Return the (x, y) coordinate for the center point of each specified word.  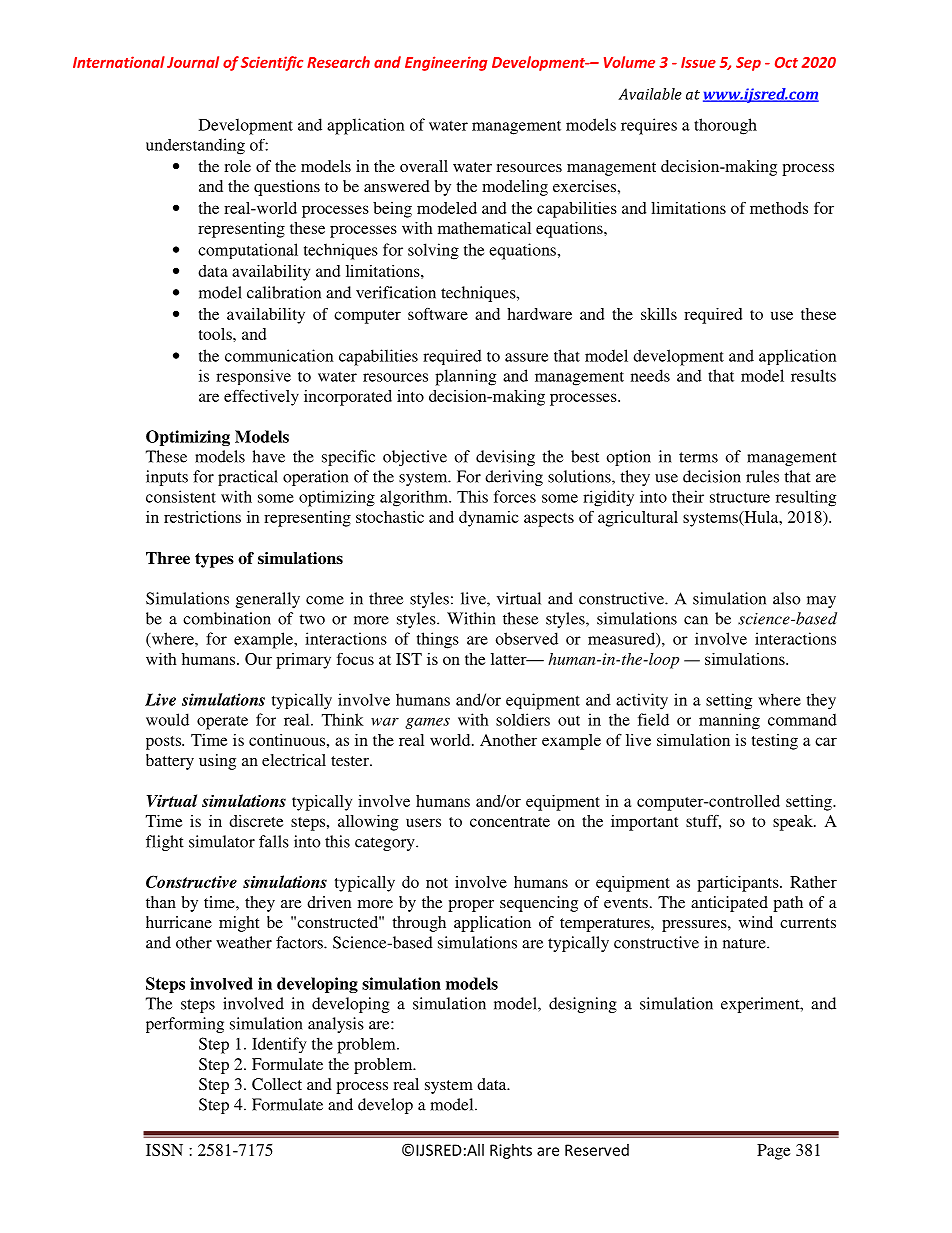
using (217, 762)
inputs (167, 478)
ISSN (164, 1150)
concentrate (510, 822)
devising (505, 458)
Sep (748, 64)
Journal (193, 62)
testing (775, 742)
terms (698, 457)
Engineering (446, 63)
